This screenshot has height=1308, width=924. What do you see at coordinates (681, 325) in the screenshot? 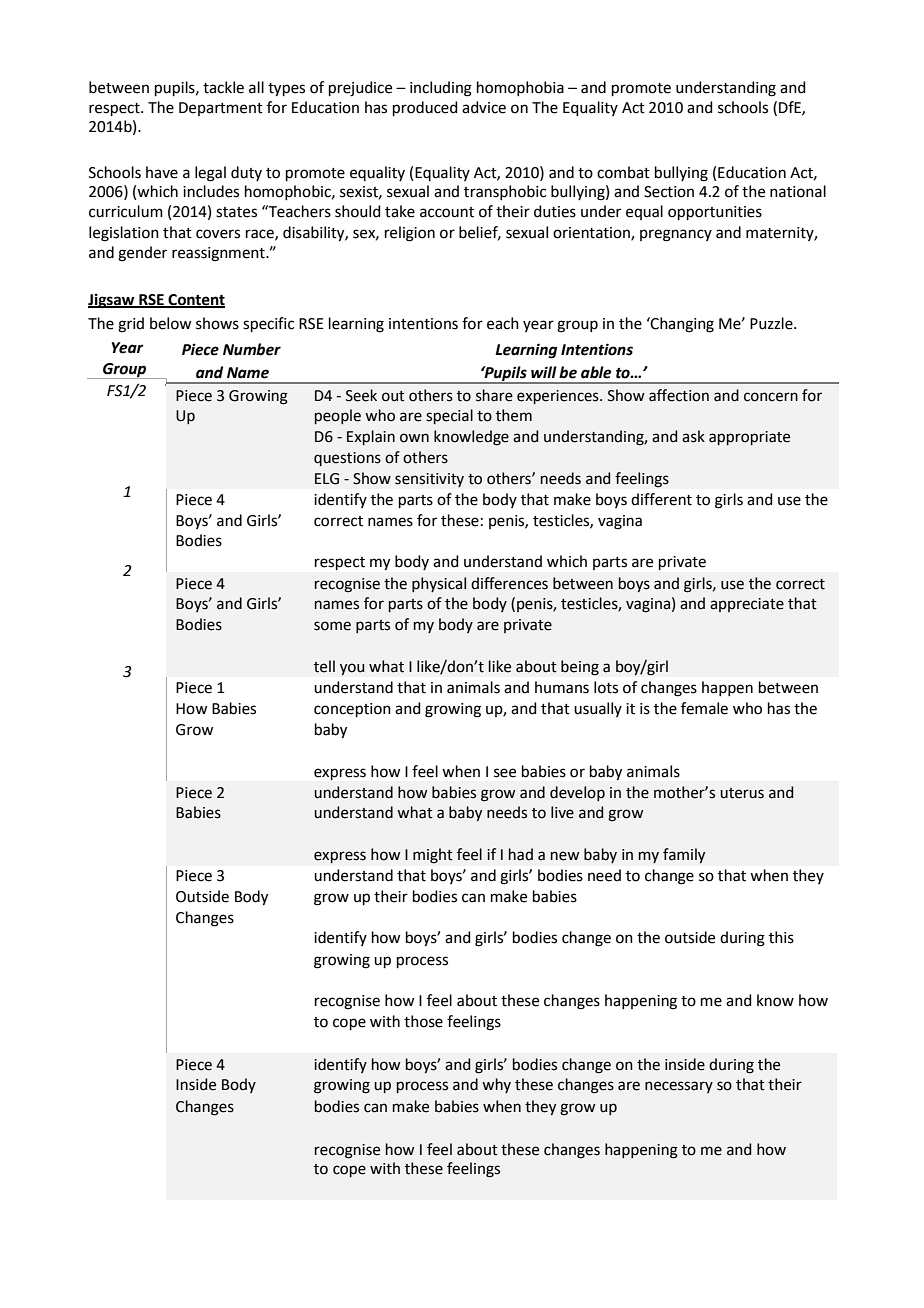
I see `Changing` at bounding box center [681, 325].
